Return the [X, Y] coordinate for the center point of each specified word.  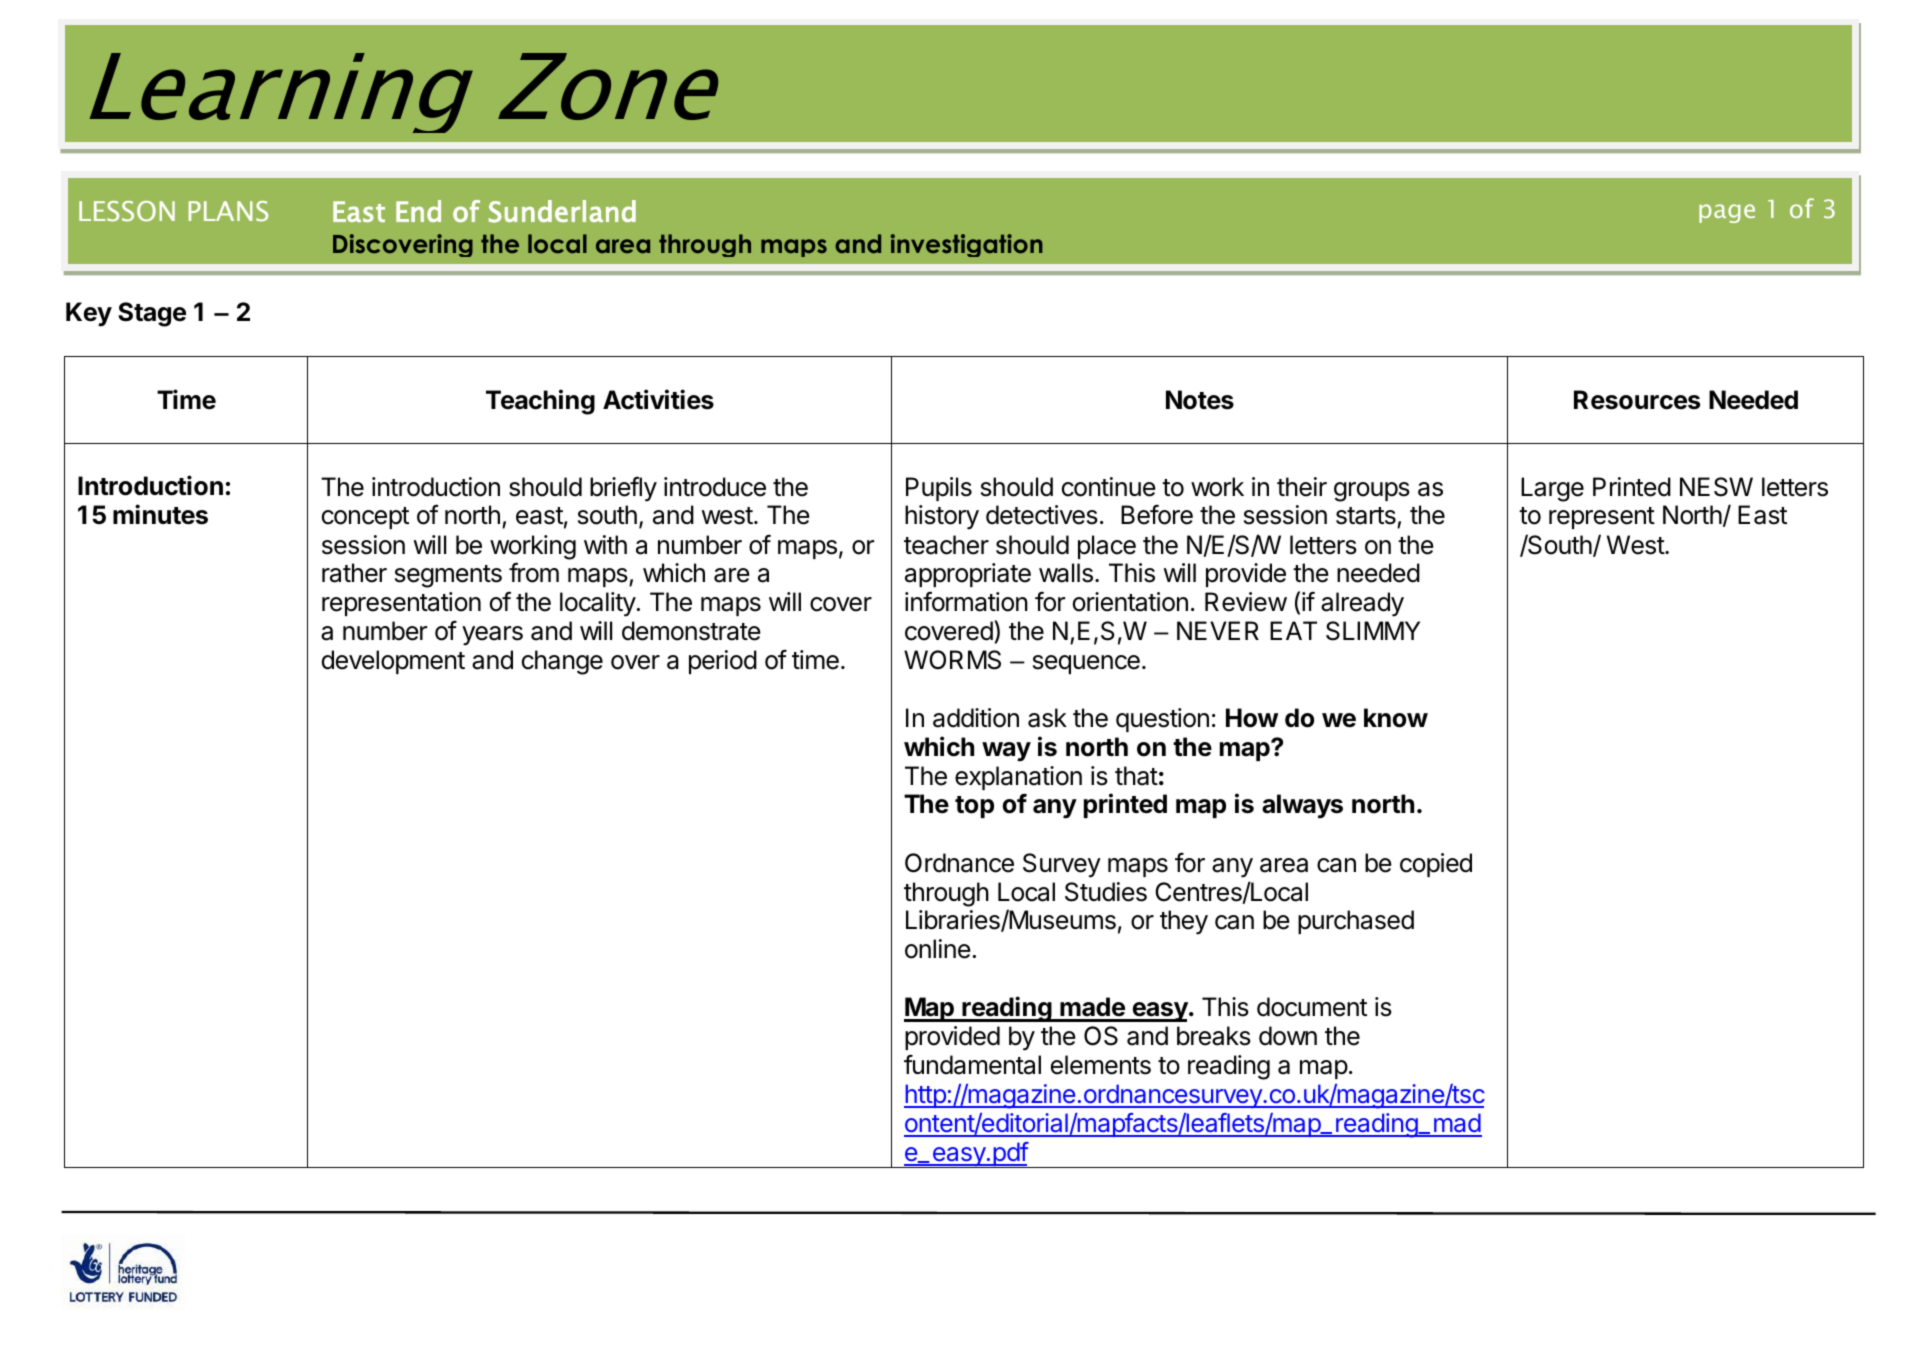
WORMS [952, 660]
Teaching [540, 402]
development [393, 662]
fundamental [972, 1064]
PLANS [228, 211]
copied [1436, 865]
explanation [1018, 778]
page [1727, 213]
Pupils [939, 489]
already [1362, 604]
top [974, 807]
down [1288, 1036]
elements [1101, 1065]
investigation [967, 245]
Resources [1637, 400]
